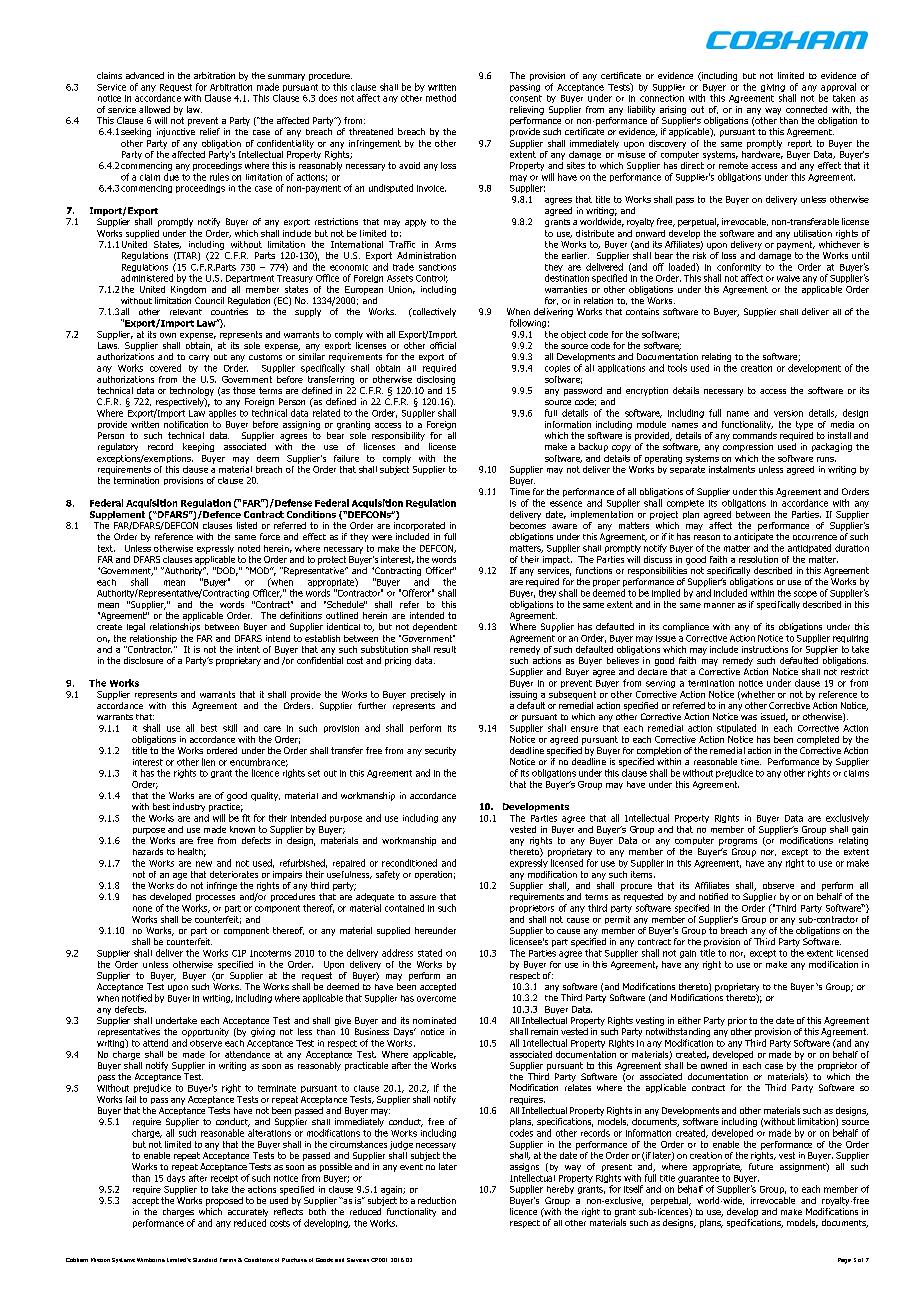 The width and height of the screenshot is (924, 1307). What do you see at coordinates (765, 649) in the screenshot?
I see `instructions` at bounding box center [765, 649].
